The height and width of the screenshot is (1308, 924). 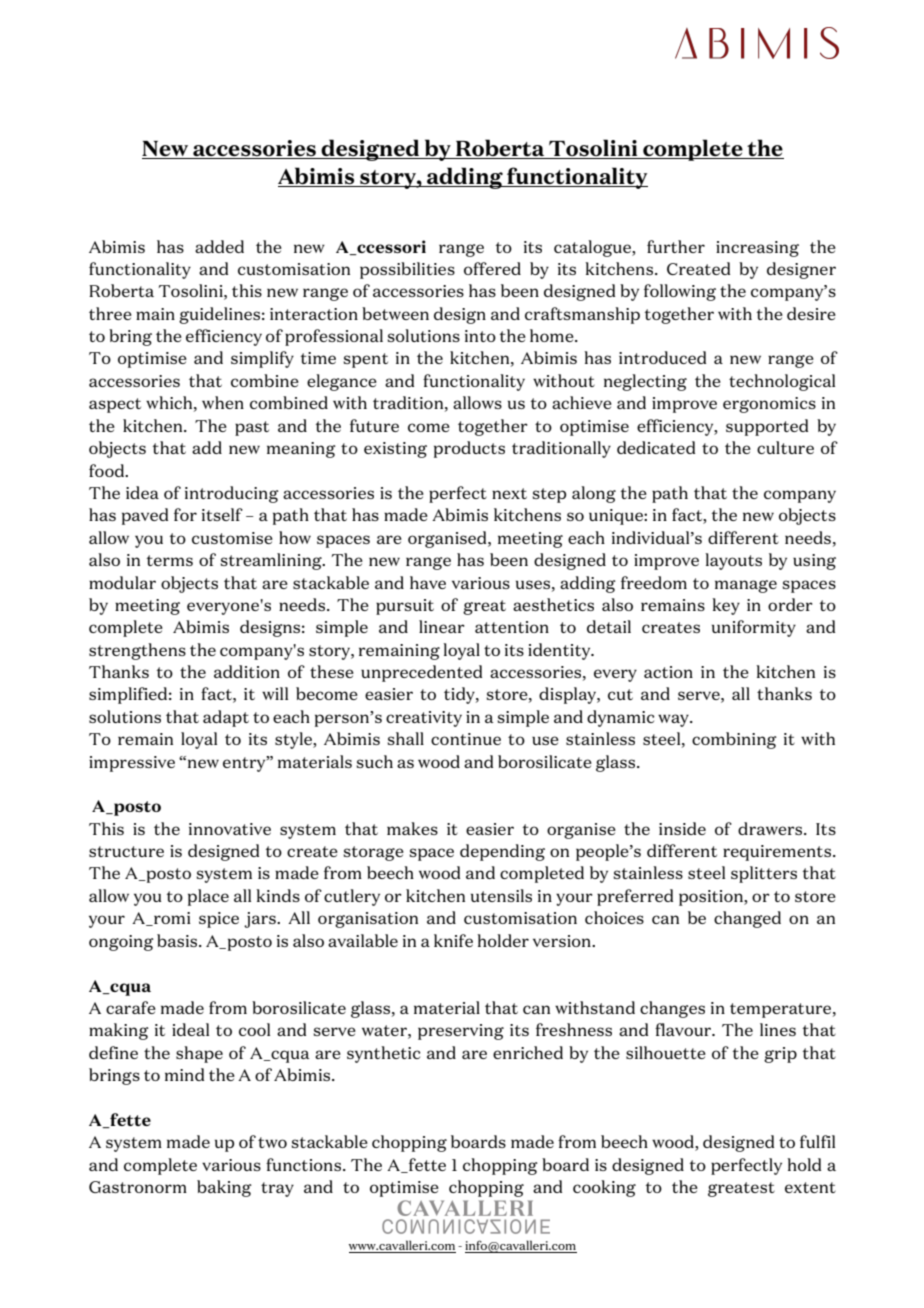 I want to click on adapt, so click(x=226, y=718).
